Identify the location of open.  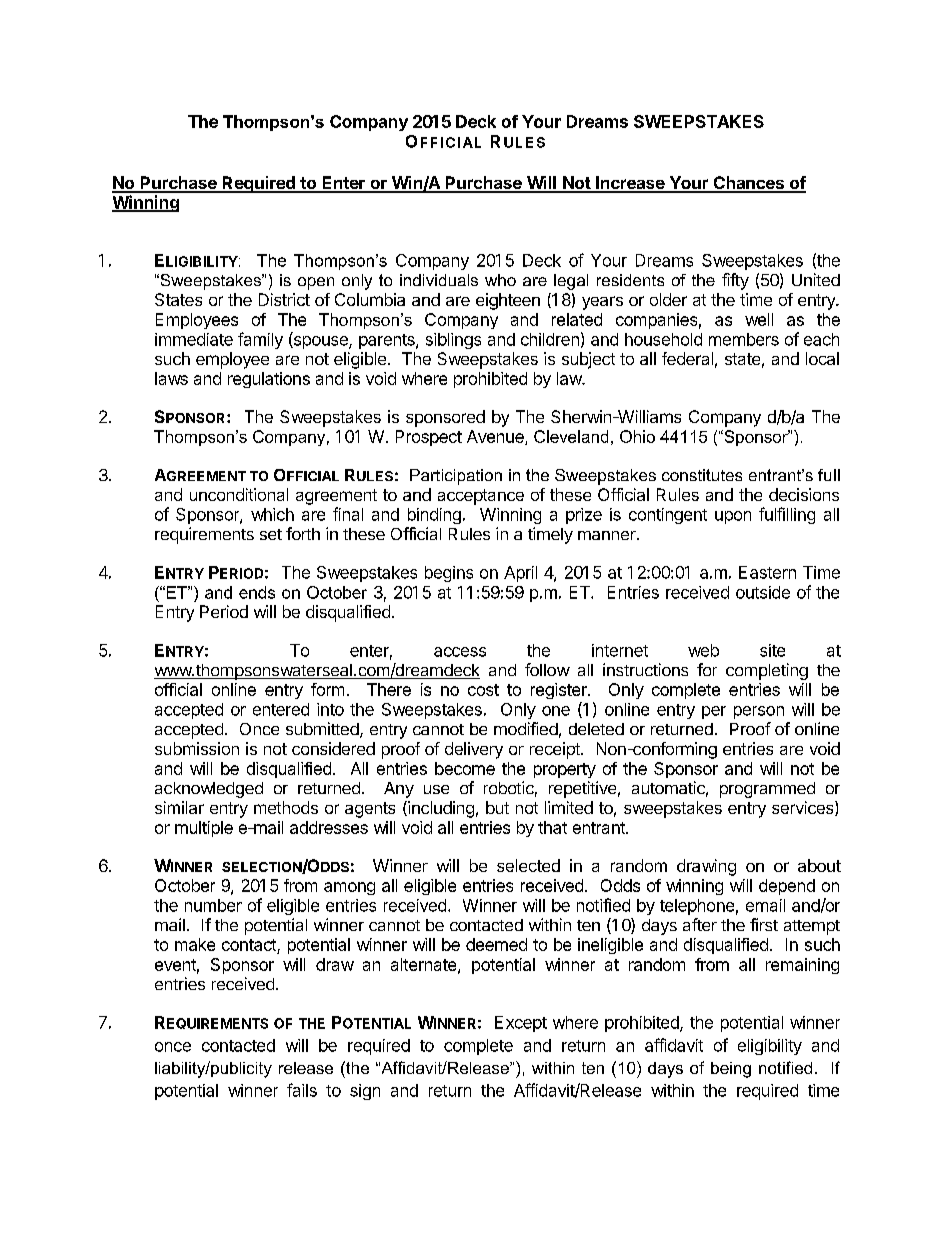
(316, 283).
